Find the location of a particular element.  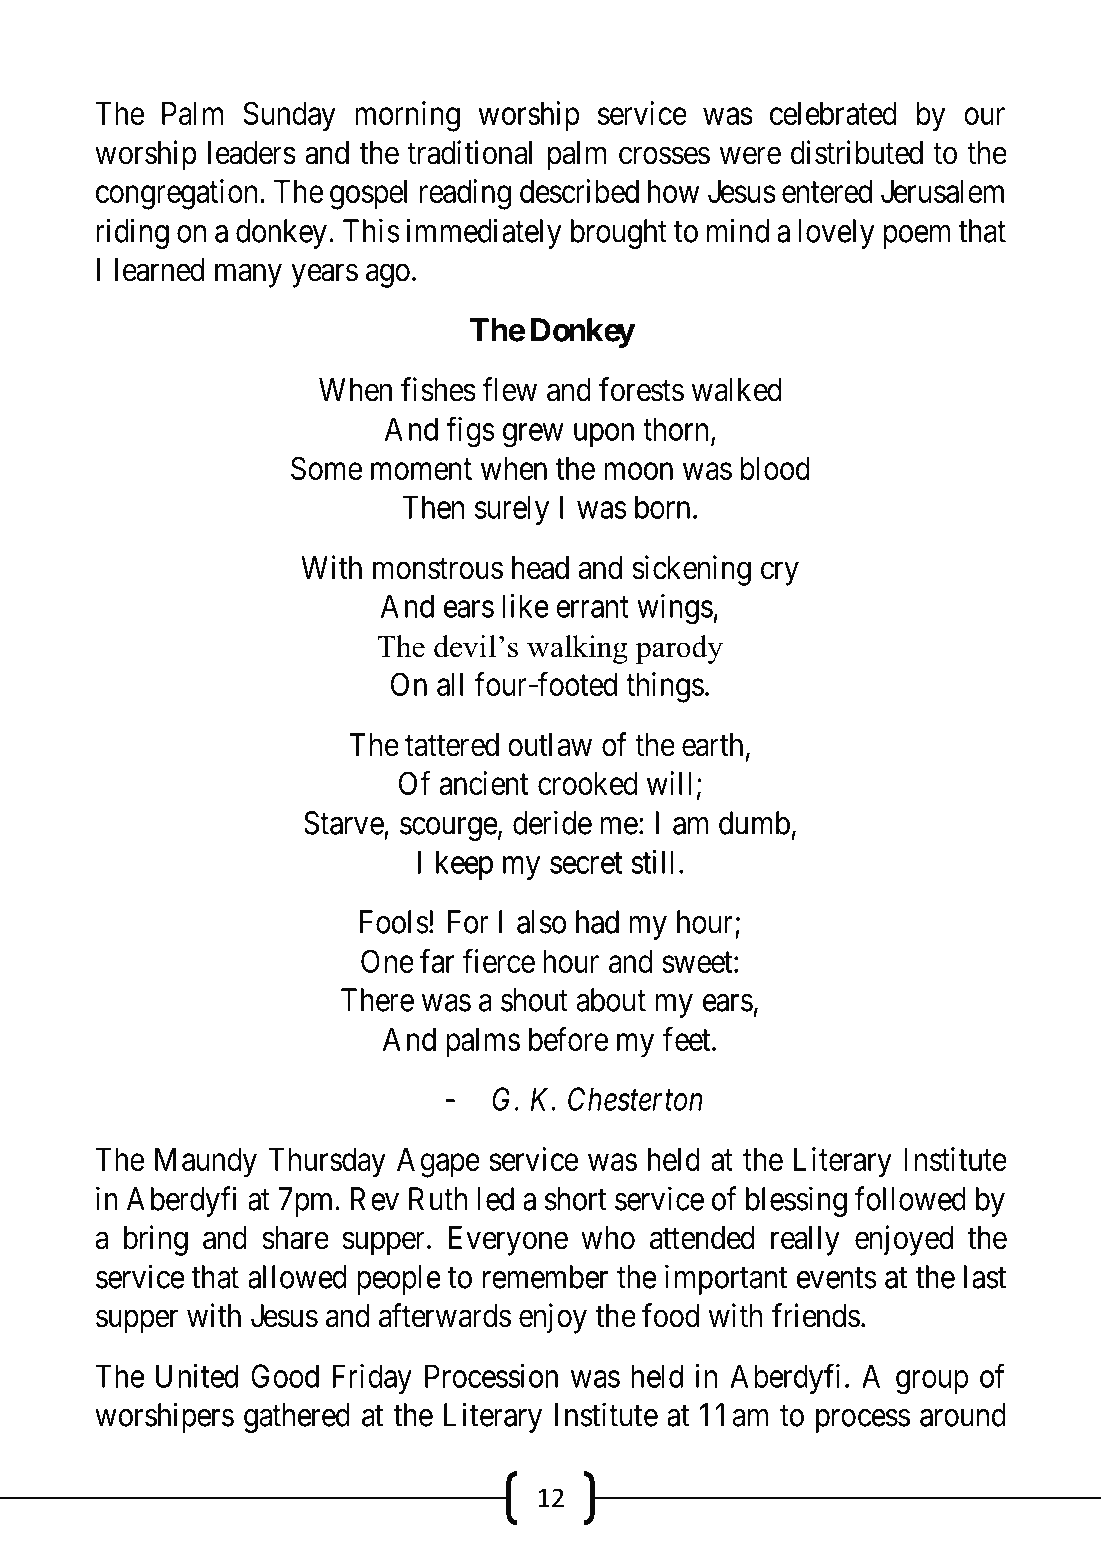

Some is located at coordinates (326, 468).
